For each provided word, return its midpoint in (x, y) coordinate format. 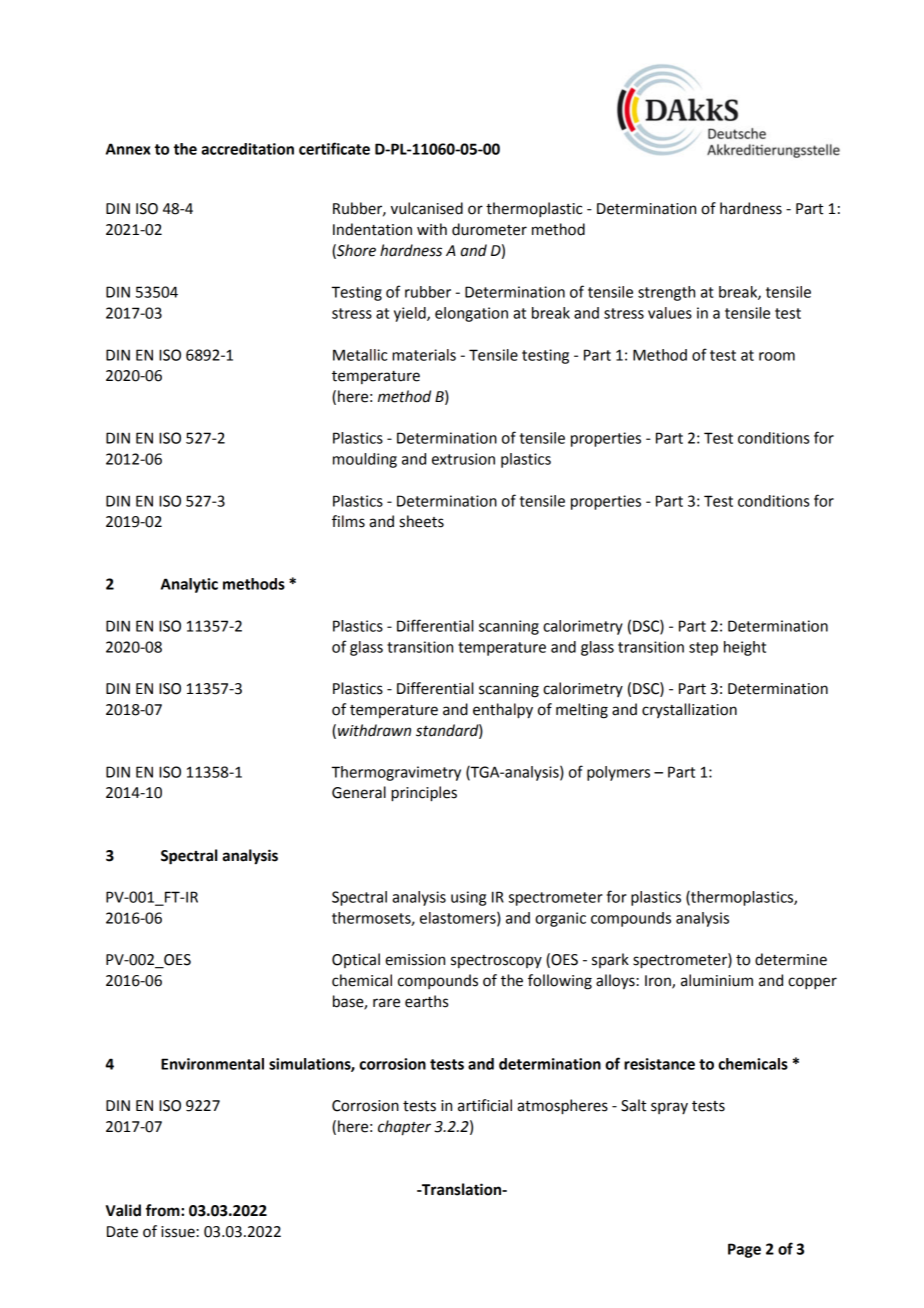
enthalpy (503, 711)
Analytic (189, 585)
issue (179, 1232)
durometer (489, 229)
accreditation (247, 149)
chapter (404, 1128)
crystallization (689, 710)
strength (666, 293)
